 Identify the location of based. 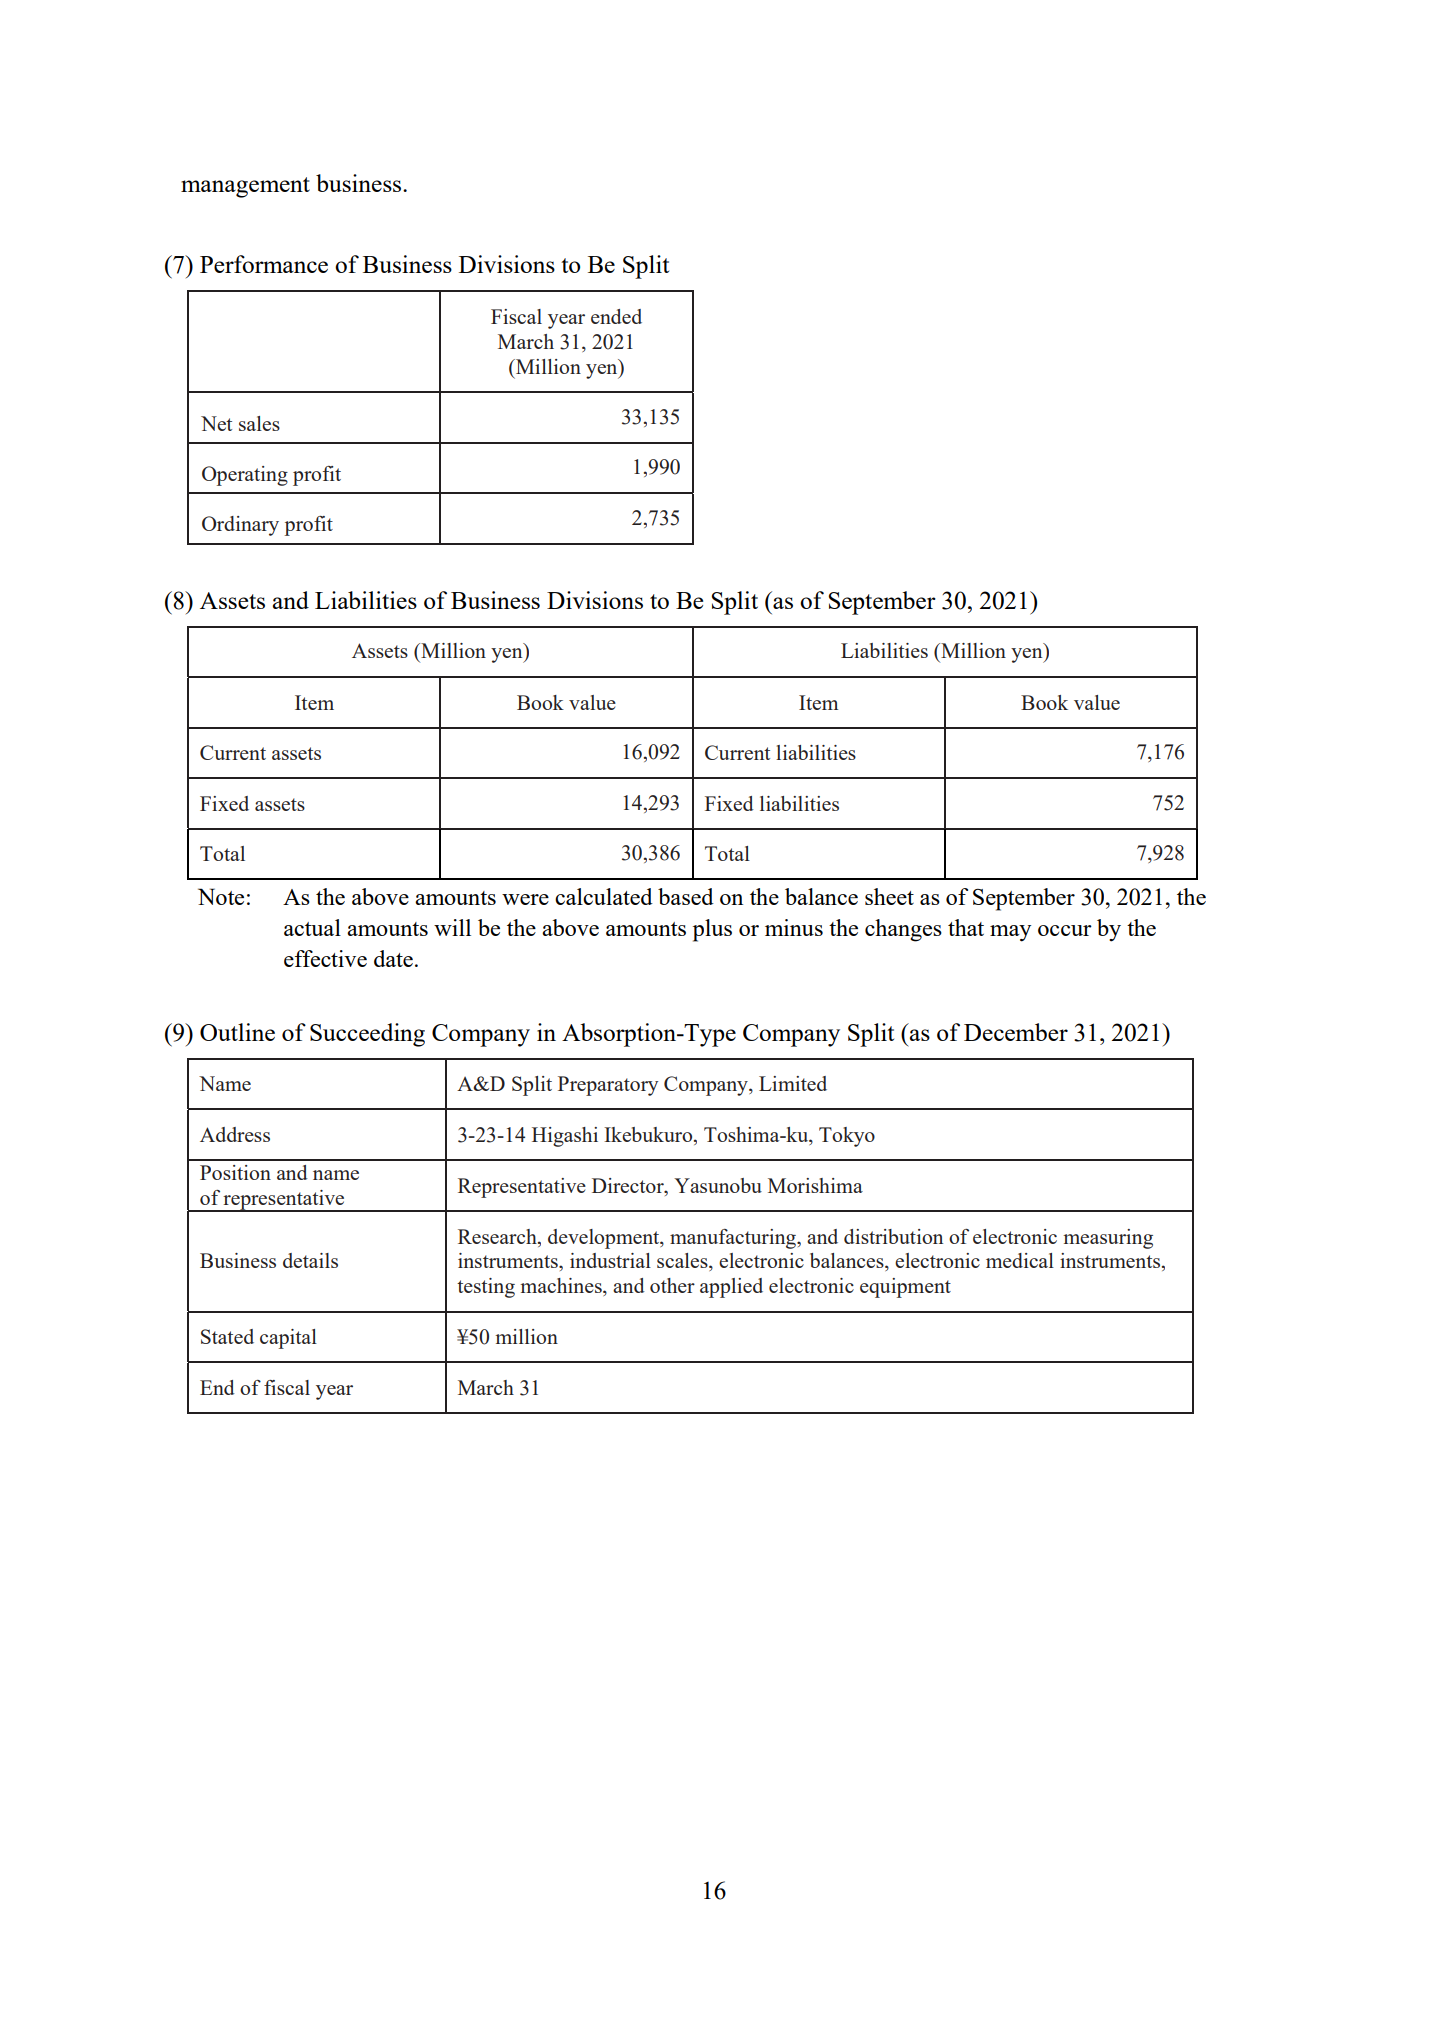
(686, 896).
